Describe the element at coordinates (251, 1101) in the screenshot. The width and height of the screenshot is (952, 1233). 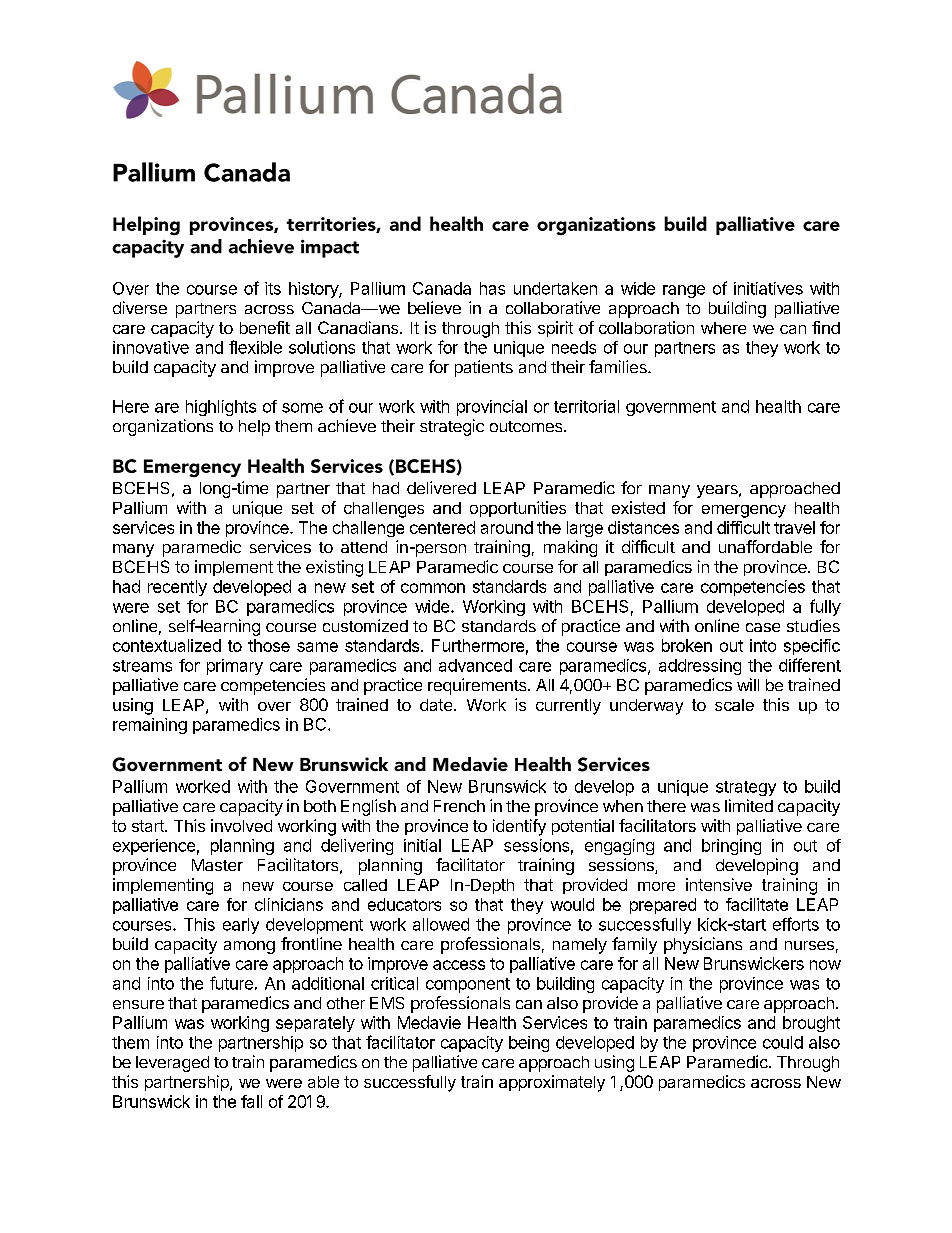
I see `fall` at that location.
